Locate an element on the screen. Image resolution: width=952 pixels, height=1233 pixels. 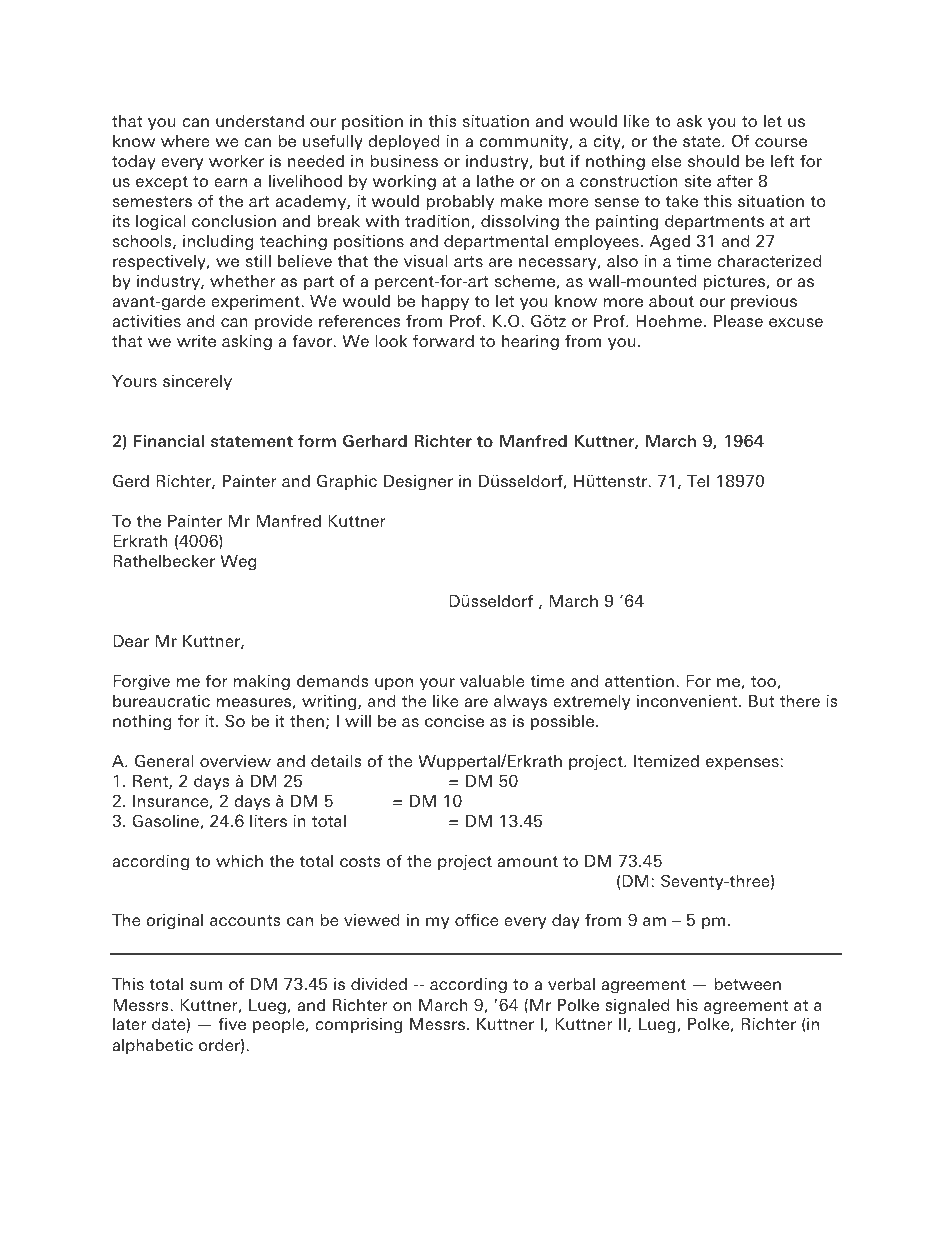
Designer is located at coordinates (418, 483).
